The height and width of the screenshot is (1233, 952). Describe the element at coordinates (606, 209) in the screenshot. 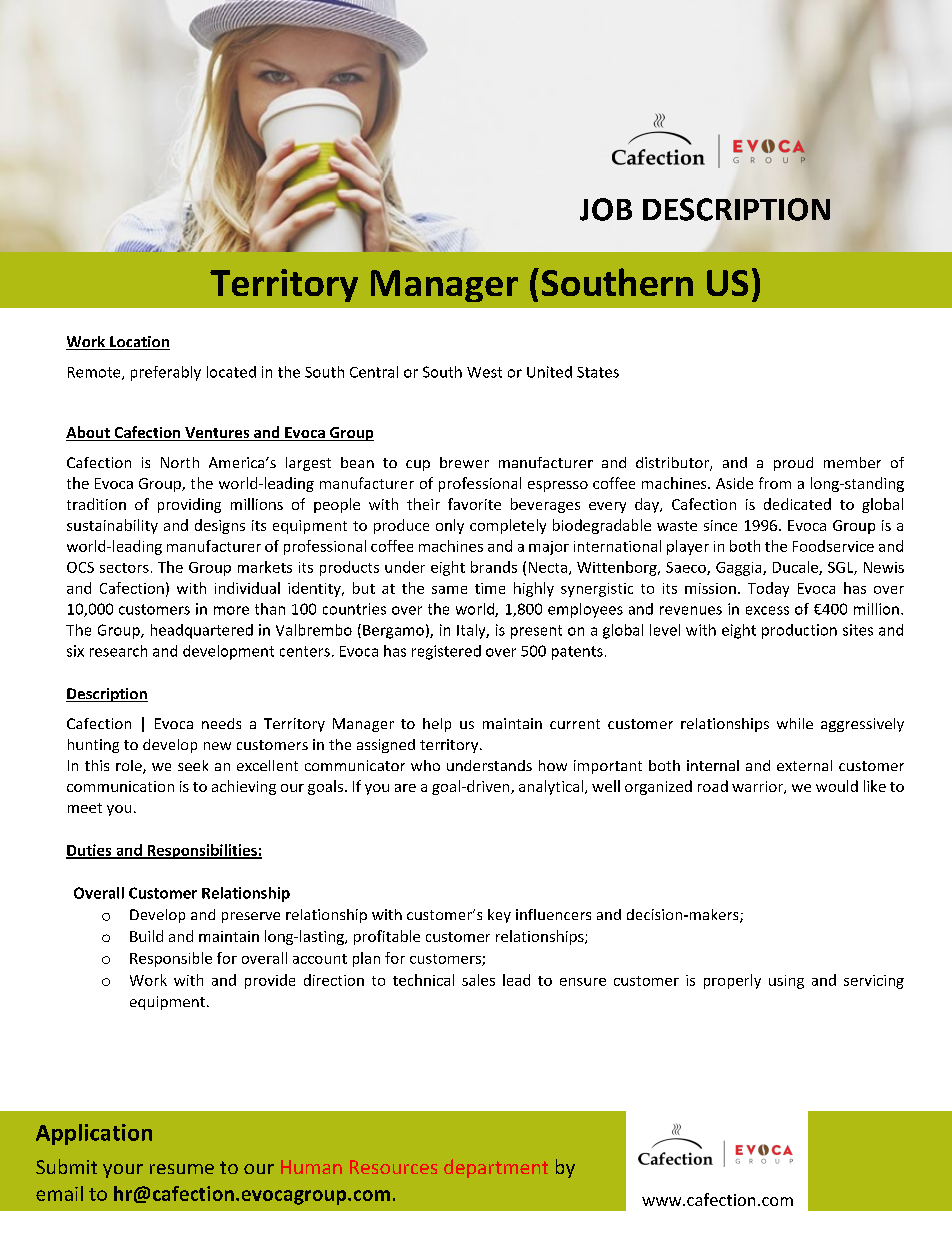

I see `JOB` at that location.
